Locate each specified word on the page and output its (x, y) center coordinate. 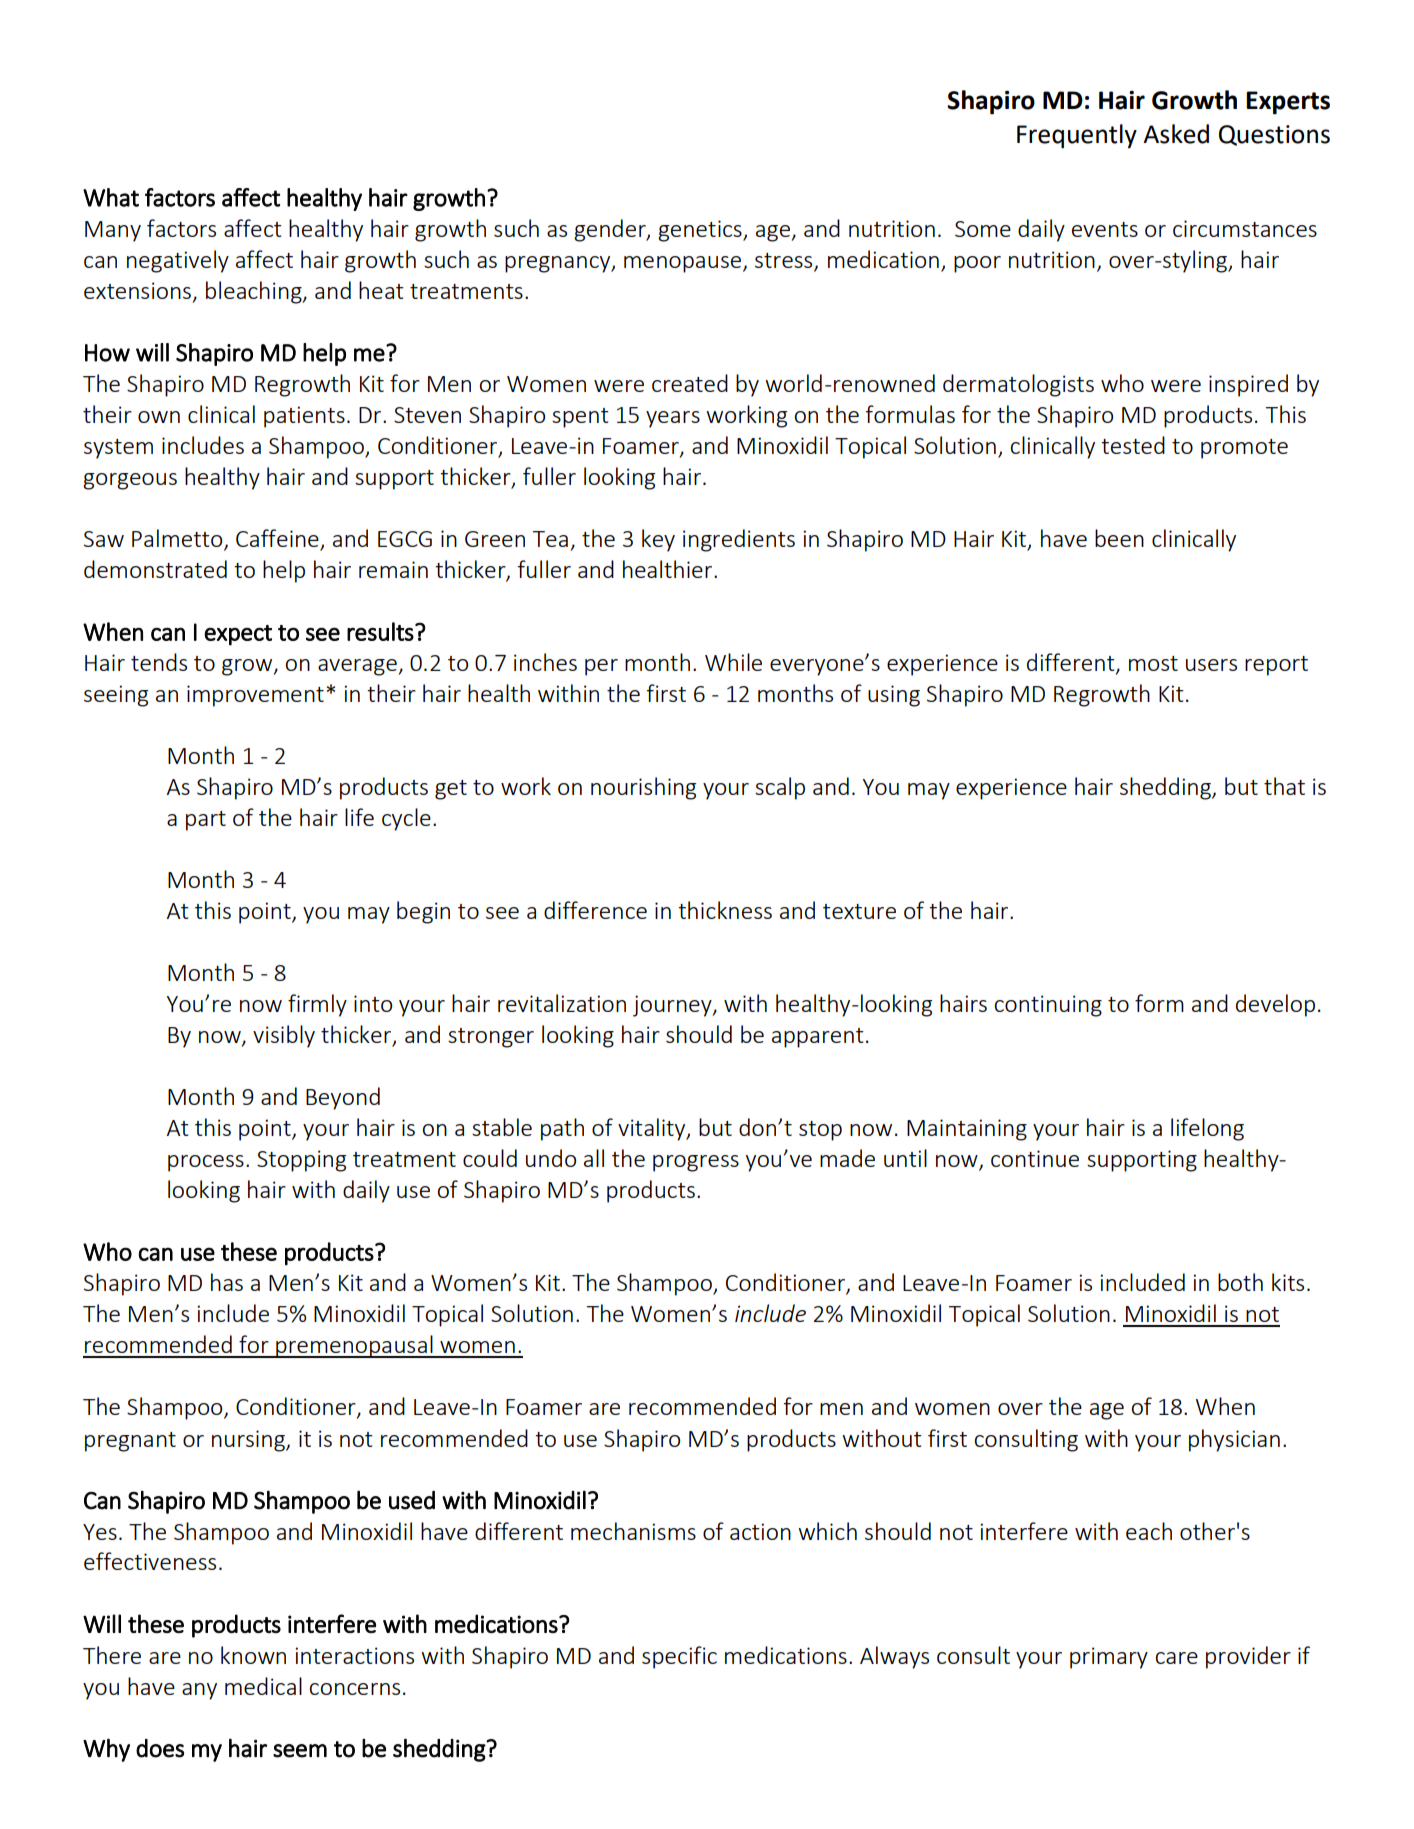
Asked (1176, 134)
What (111, 197)
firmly (317, 1005)
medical (263, 1686)
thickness (725, 910)
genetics (701, 231)
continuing (1048, 1006)
